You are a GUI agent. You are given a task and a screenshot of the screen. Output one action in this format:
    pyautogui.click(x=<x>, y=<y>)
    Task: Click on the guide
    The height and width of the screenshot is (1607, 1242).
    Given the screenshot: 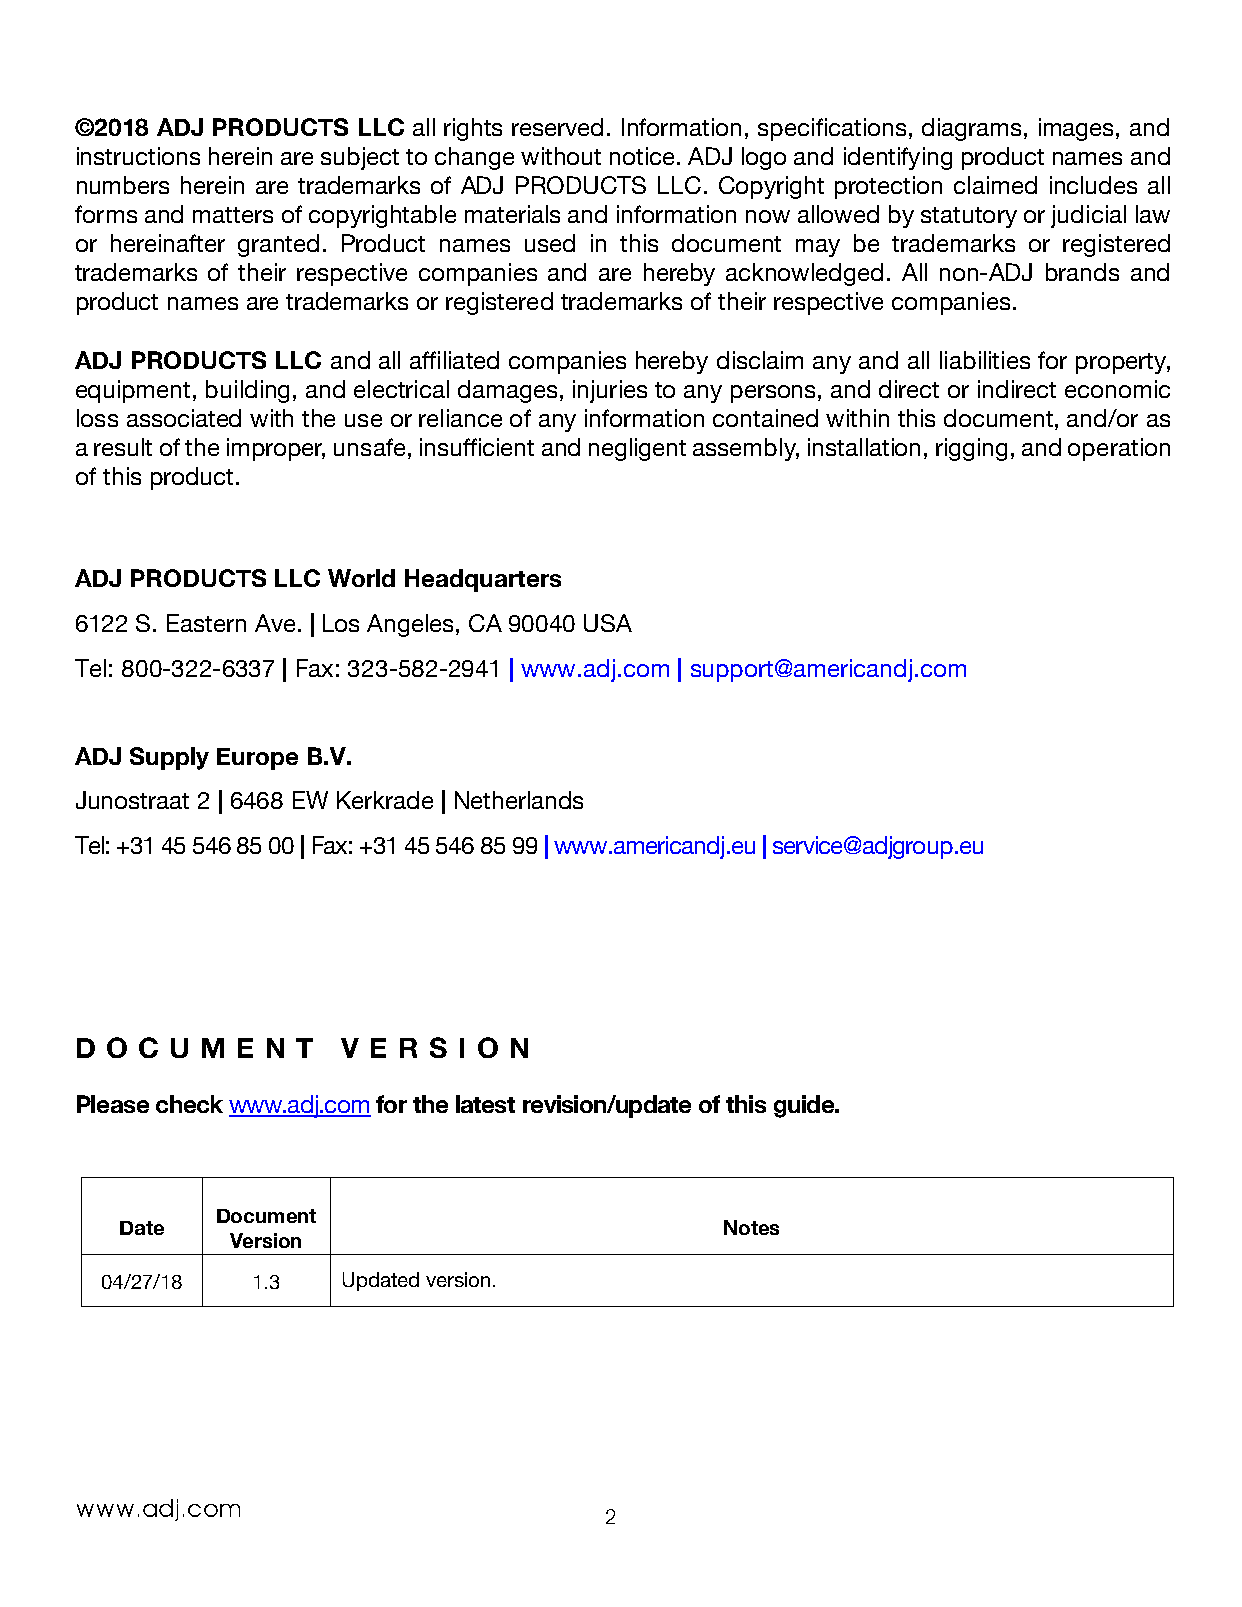 What is the action you would take?
    pyautogui.click(x=805, y=1106)
